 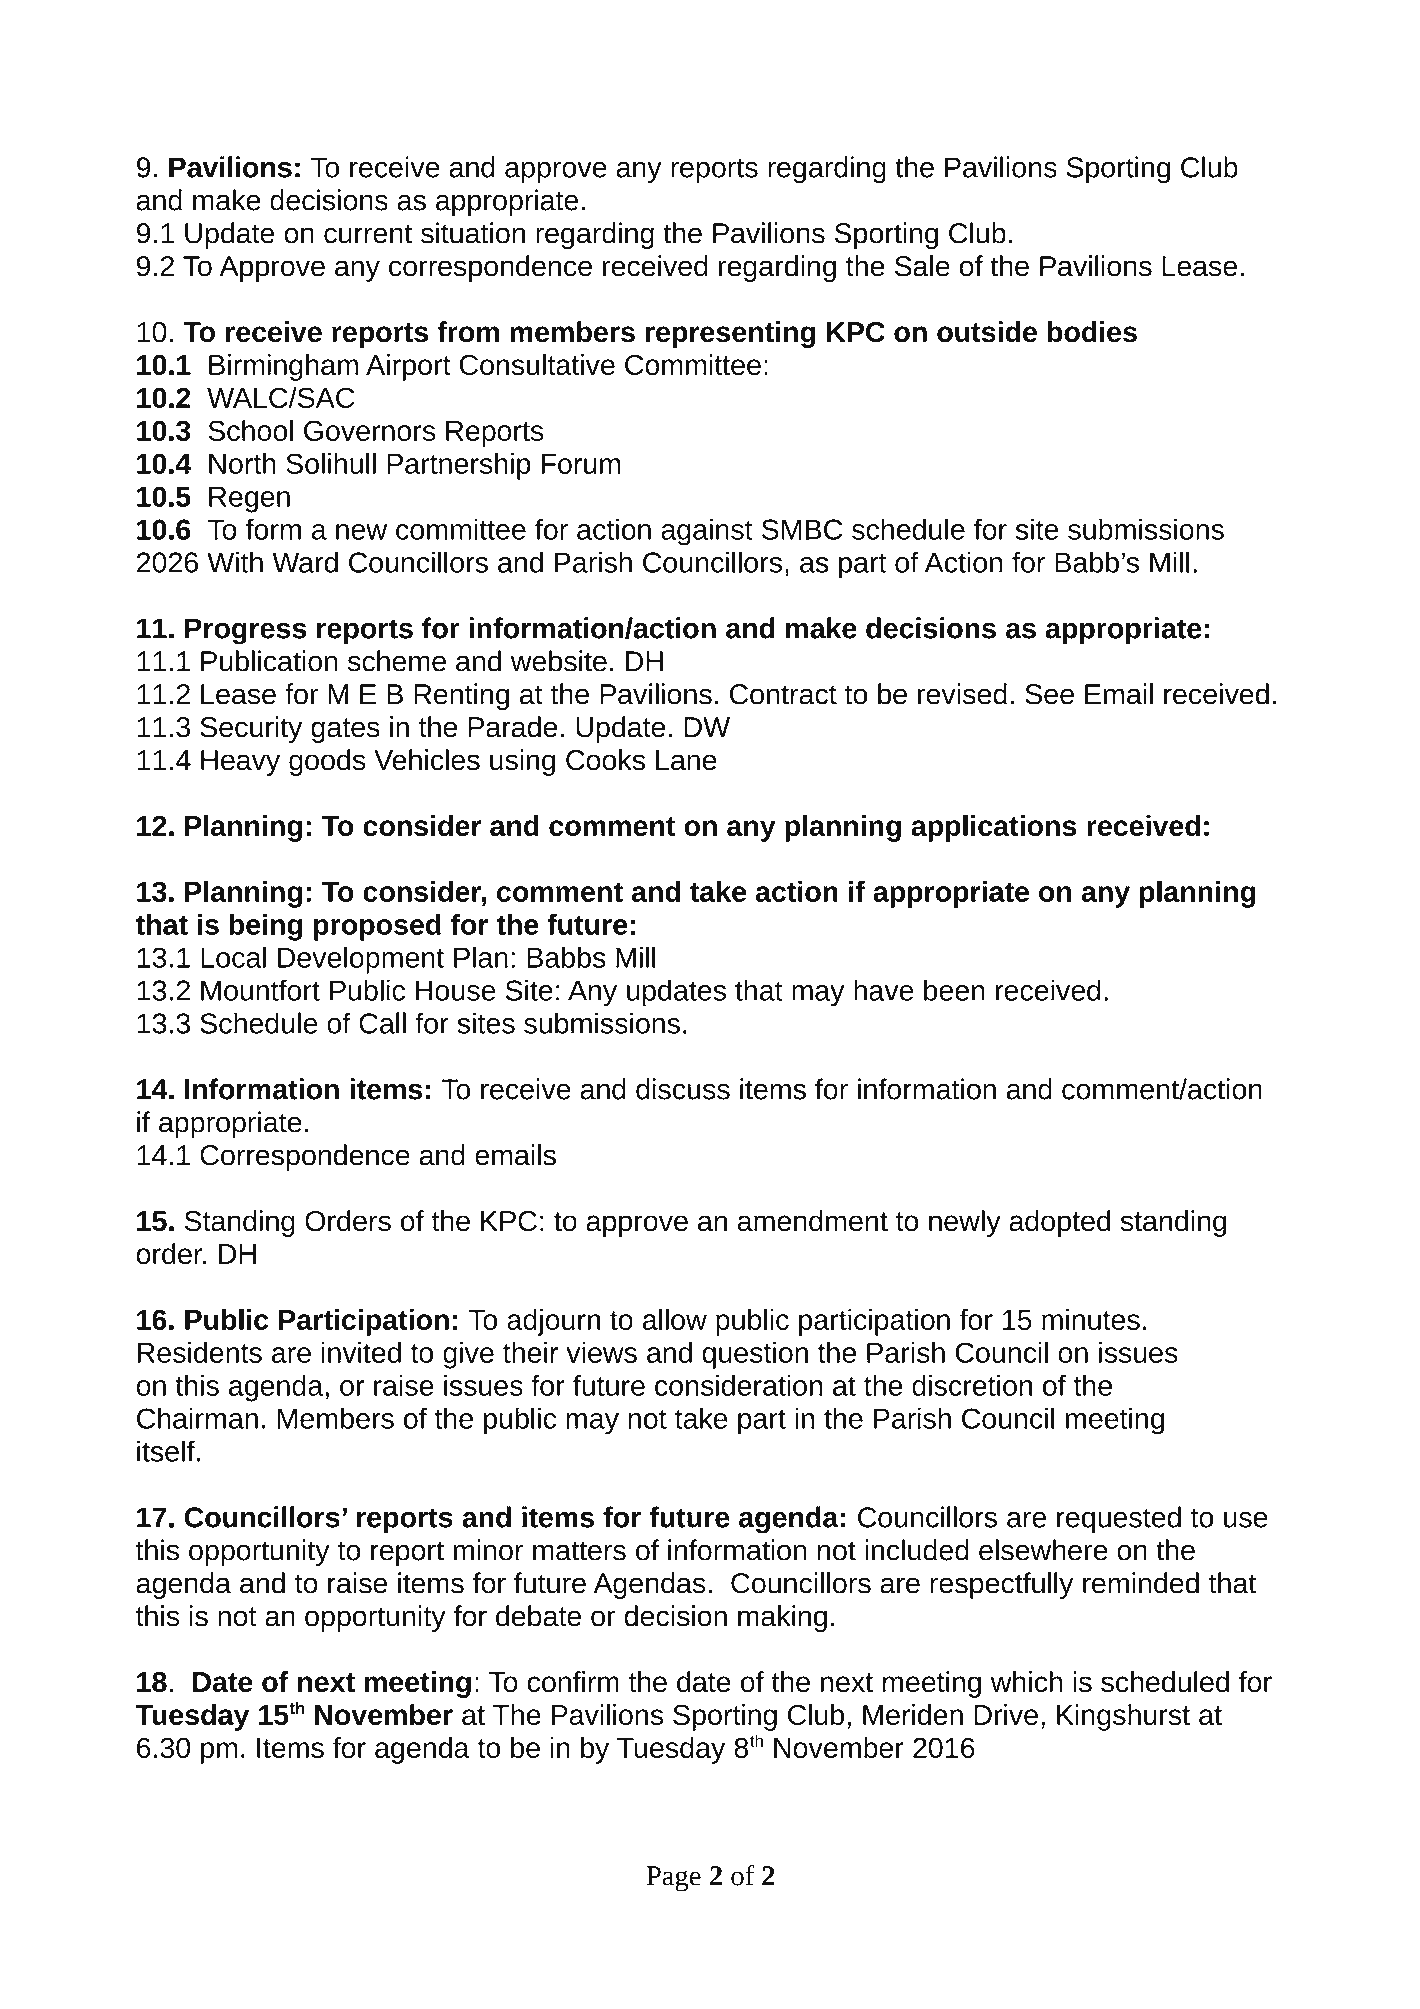 What do you see at coordinates (730, 334) in the screenshot?
I see `representing` at bounding box center [730, 334].
